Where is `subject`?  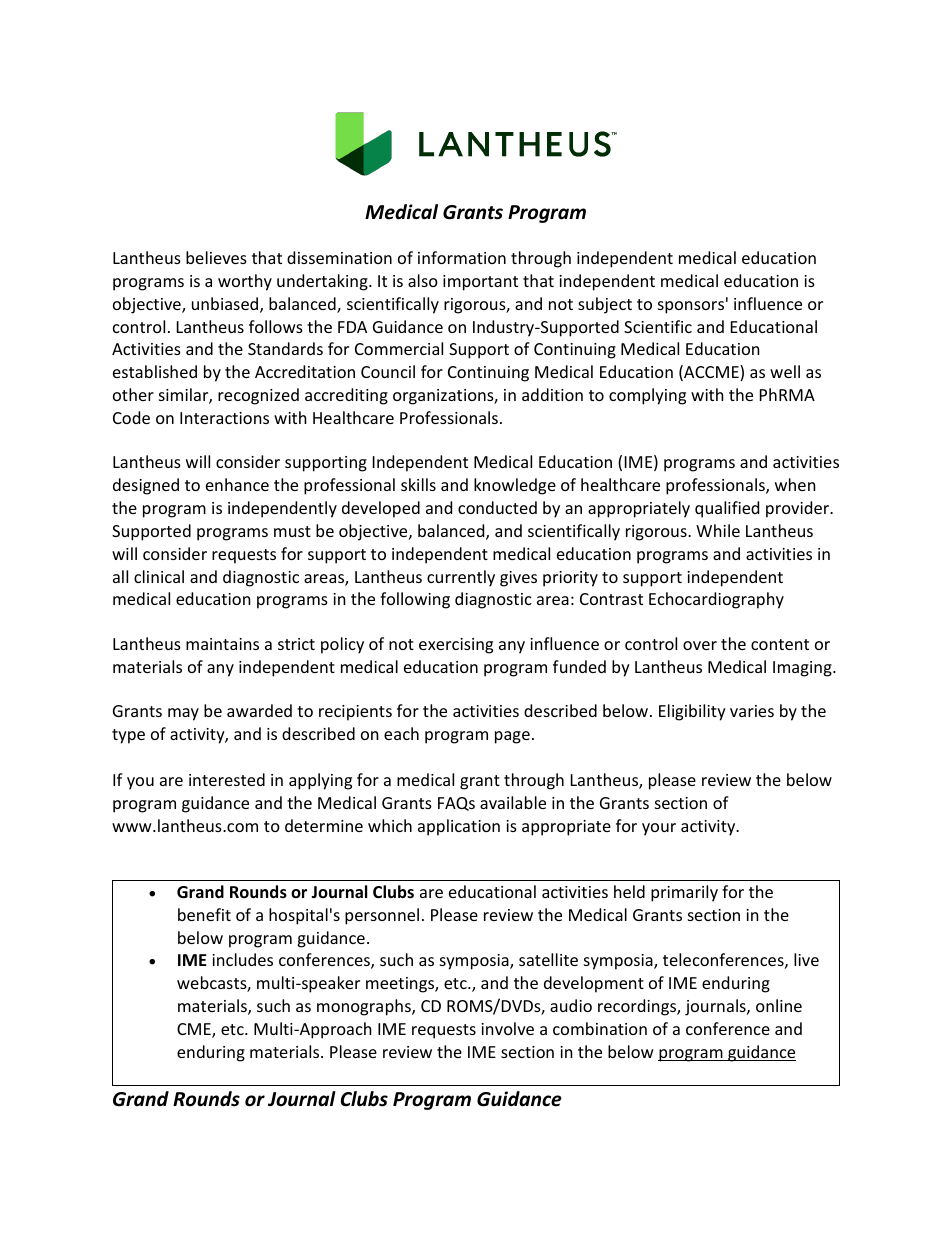 subject is located at coordinates (605, 305).
